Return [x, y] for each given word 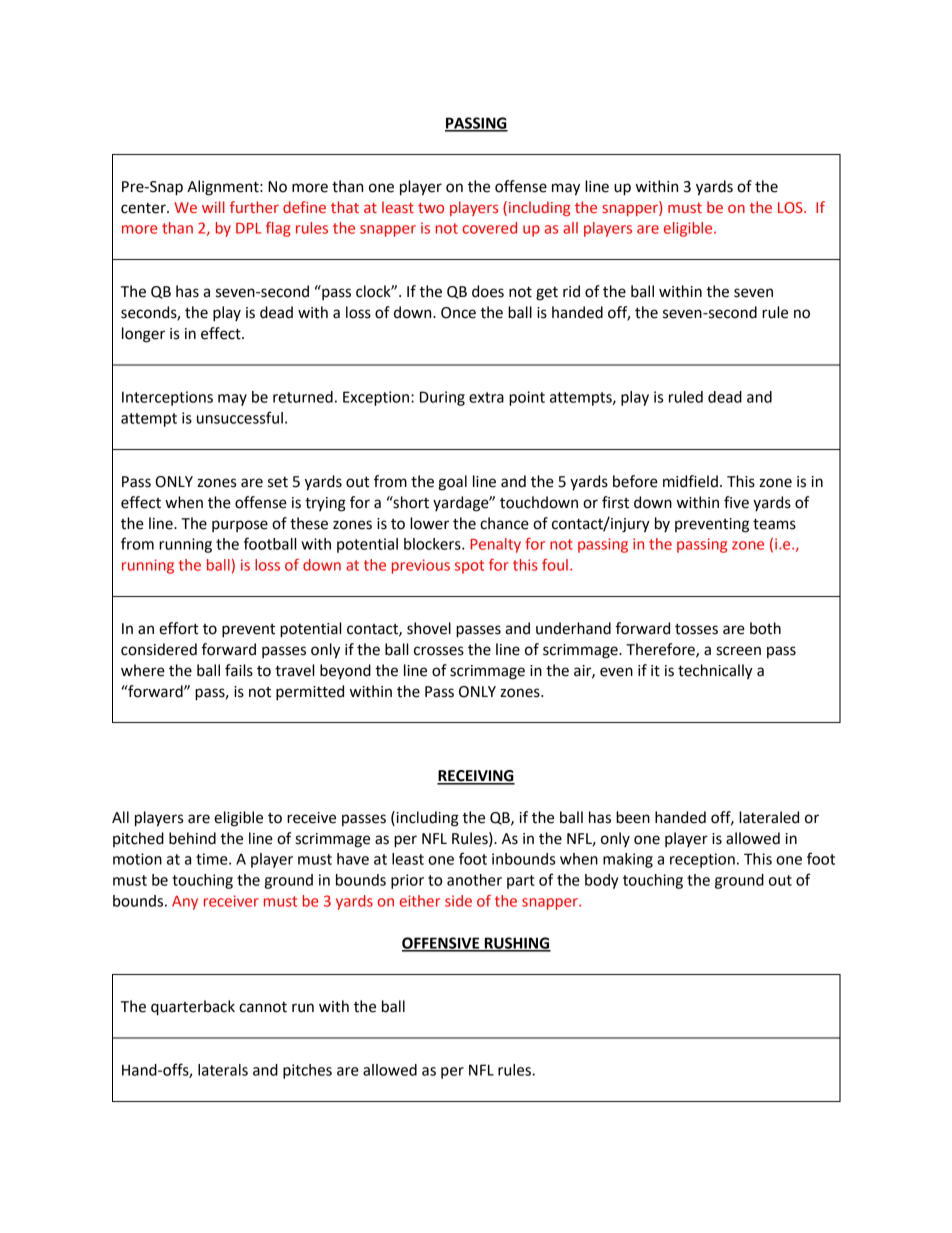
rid [571, 291]
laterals [223, 1070]
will [213, 207]
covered [490, 228]
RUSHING [516, 944]
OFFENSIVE [442, 944]
